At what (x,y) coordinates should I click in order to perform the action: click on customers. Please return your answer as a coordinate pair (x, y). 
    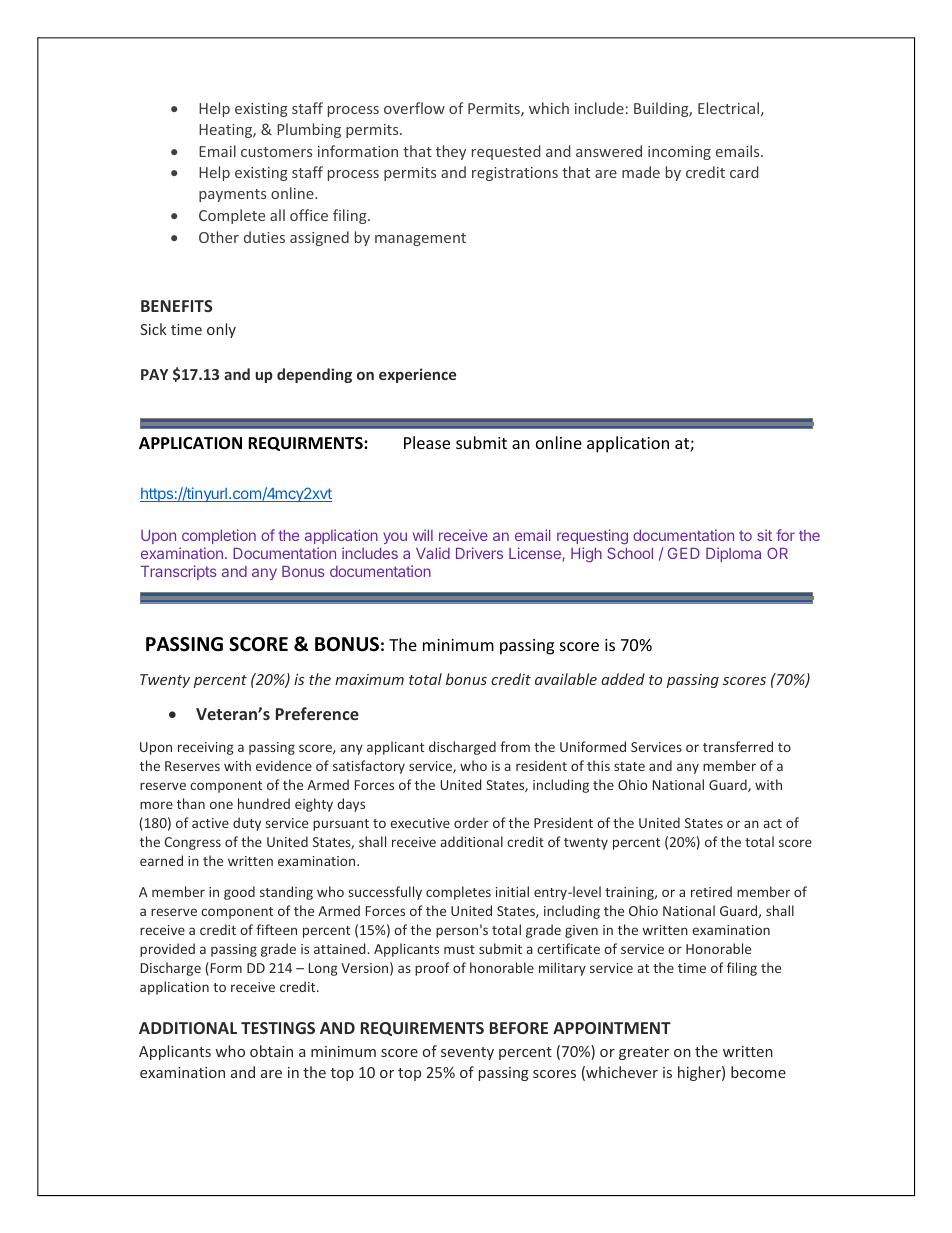
    Looking at the image, I should click on (276, 152).
